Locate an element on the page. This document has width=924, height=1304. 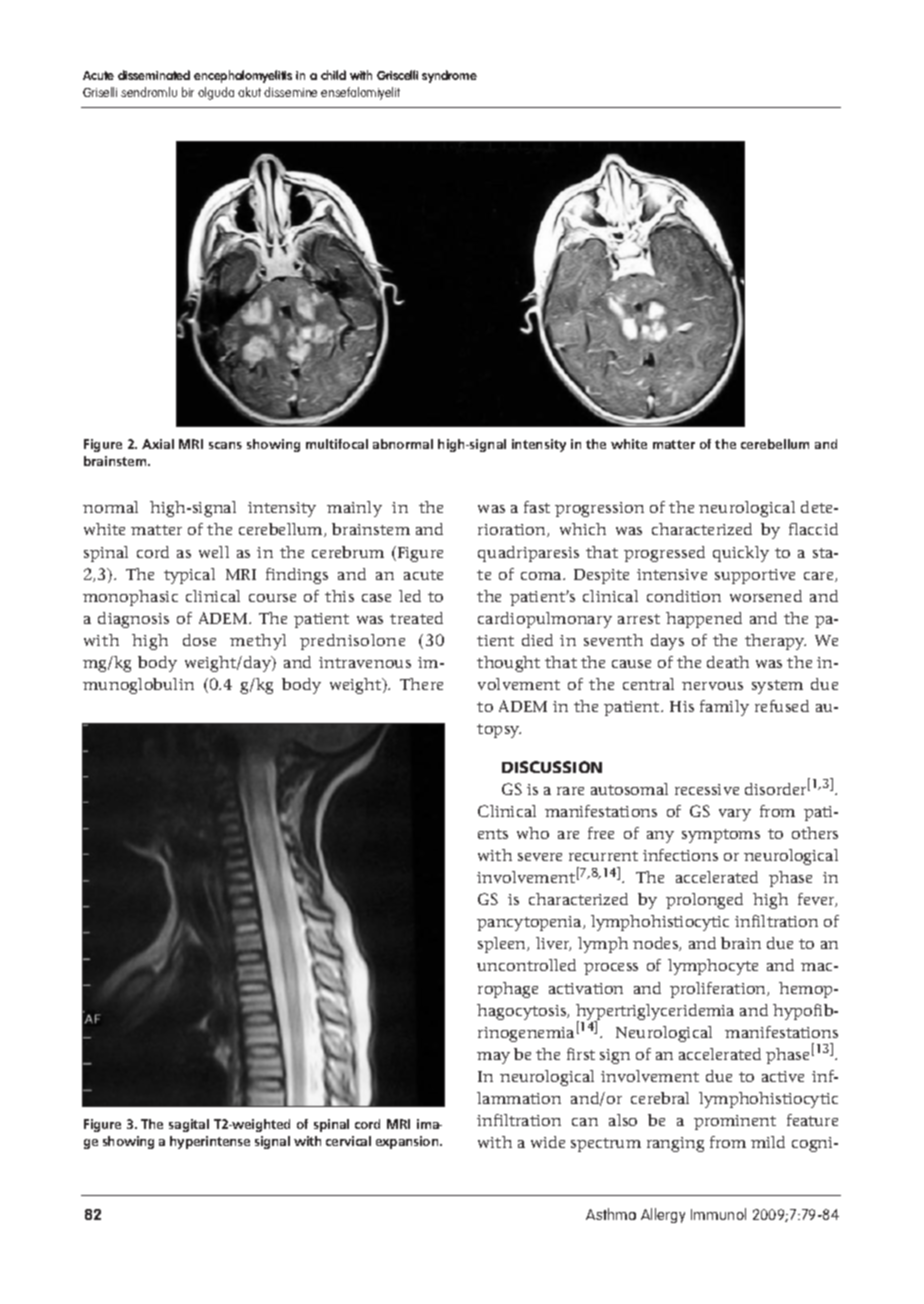
quickly is located at coordinates (741, 554).
